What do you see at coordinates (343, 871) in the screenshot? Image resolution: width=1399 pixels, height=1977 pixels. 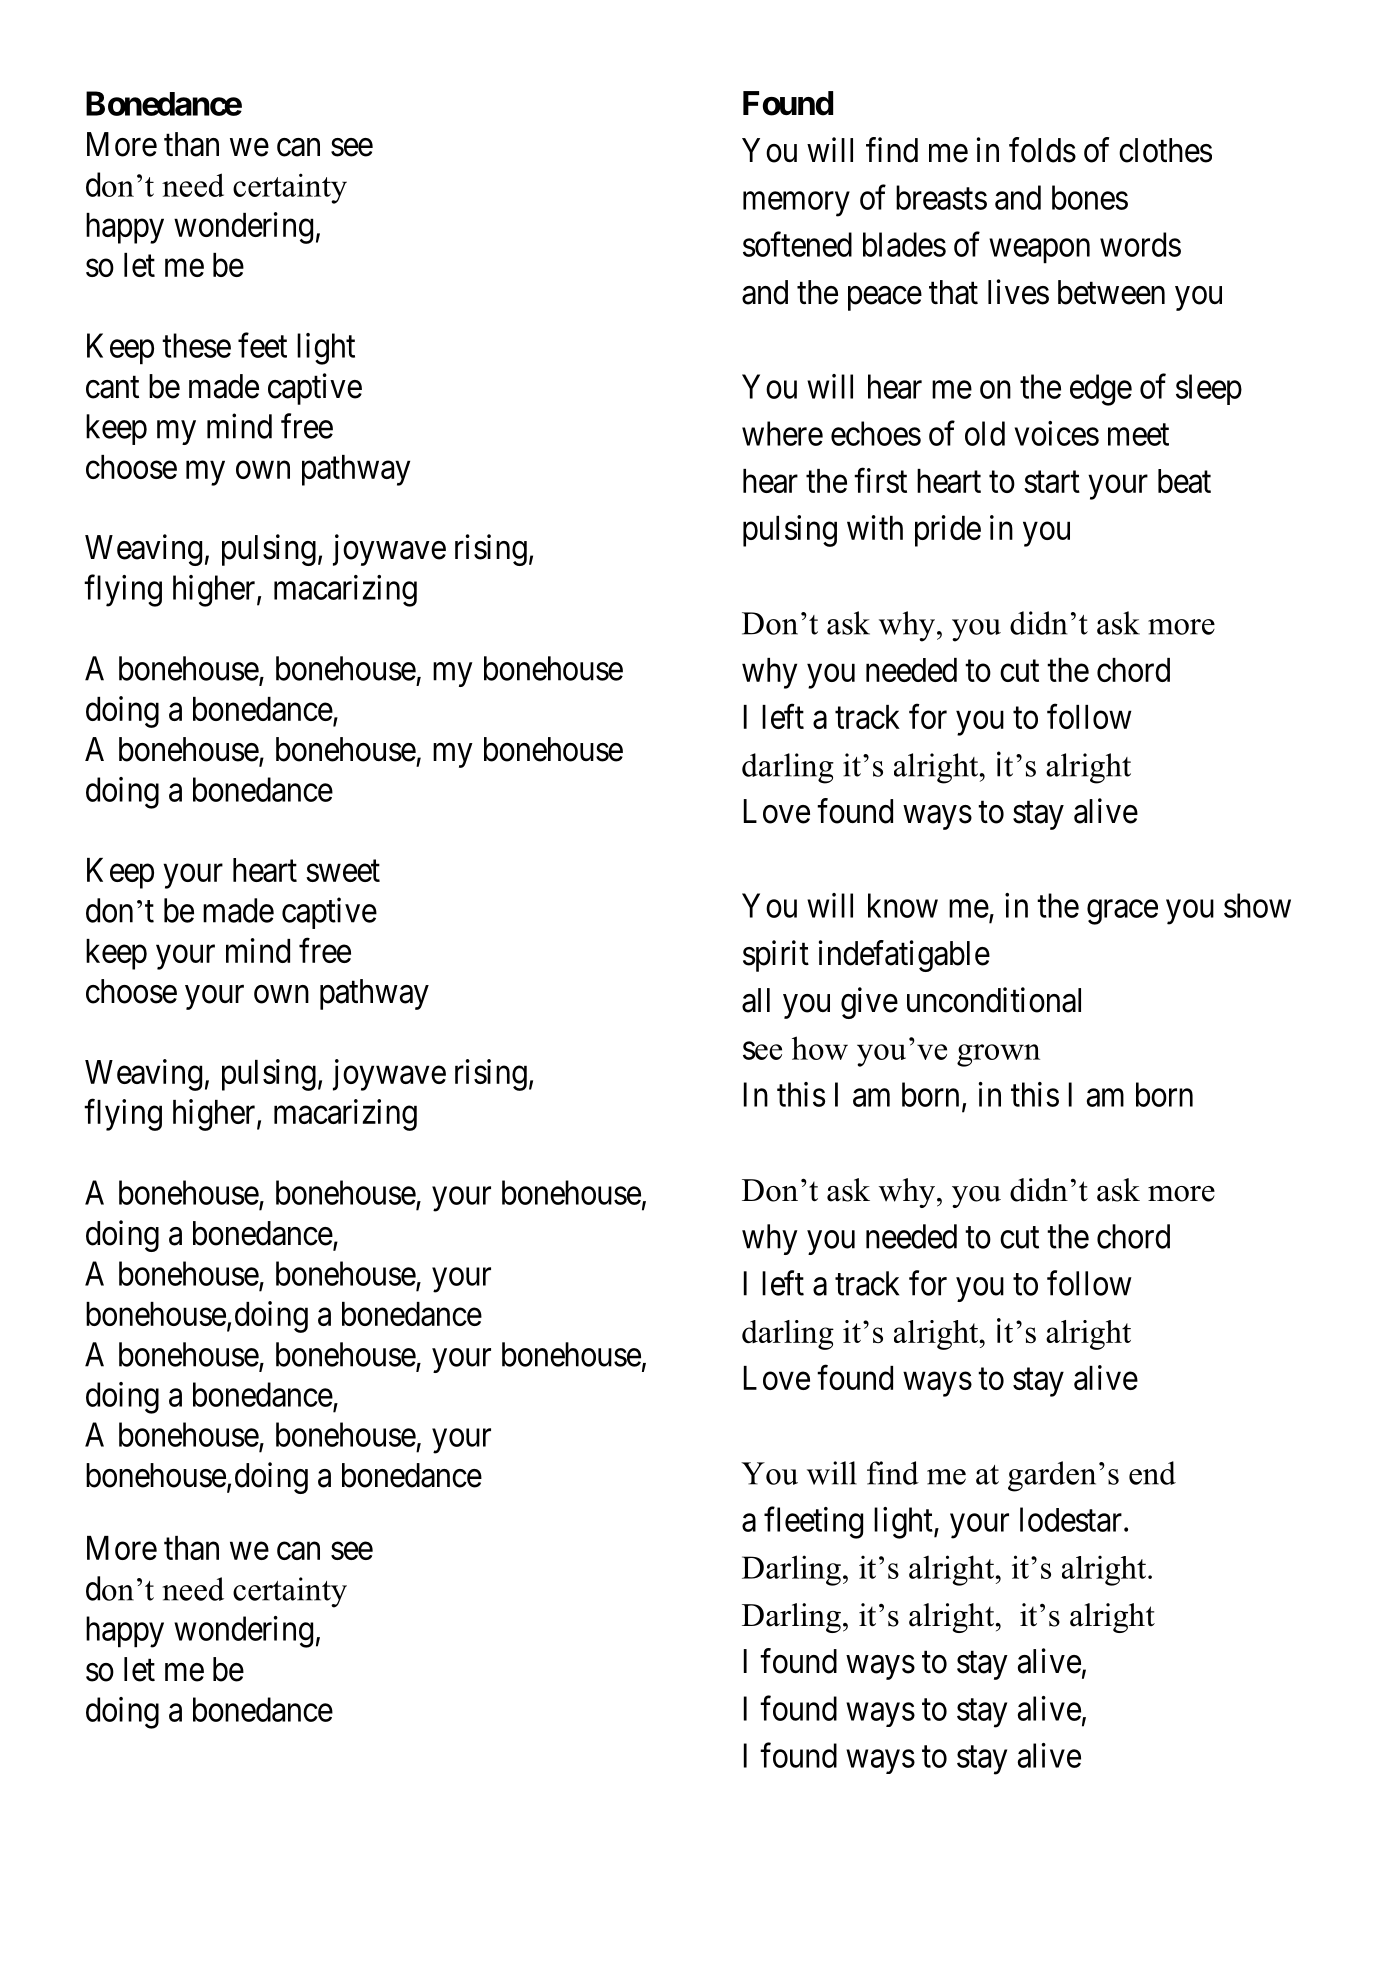 I see `sweet` at bounding box center [343, 871].
